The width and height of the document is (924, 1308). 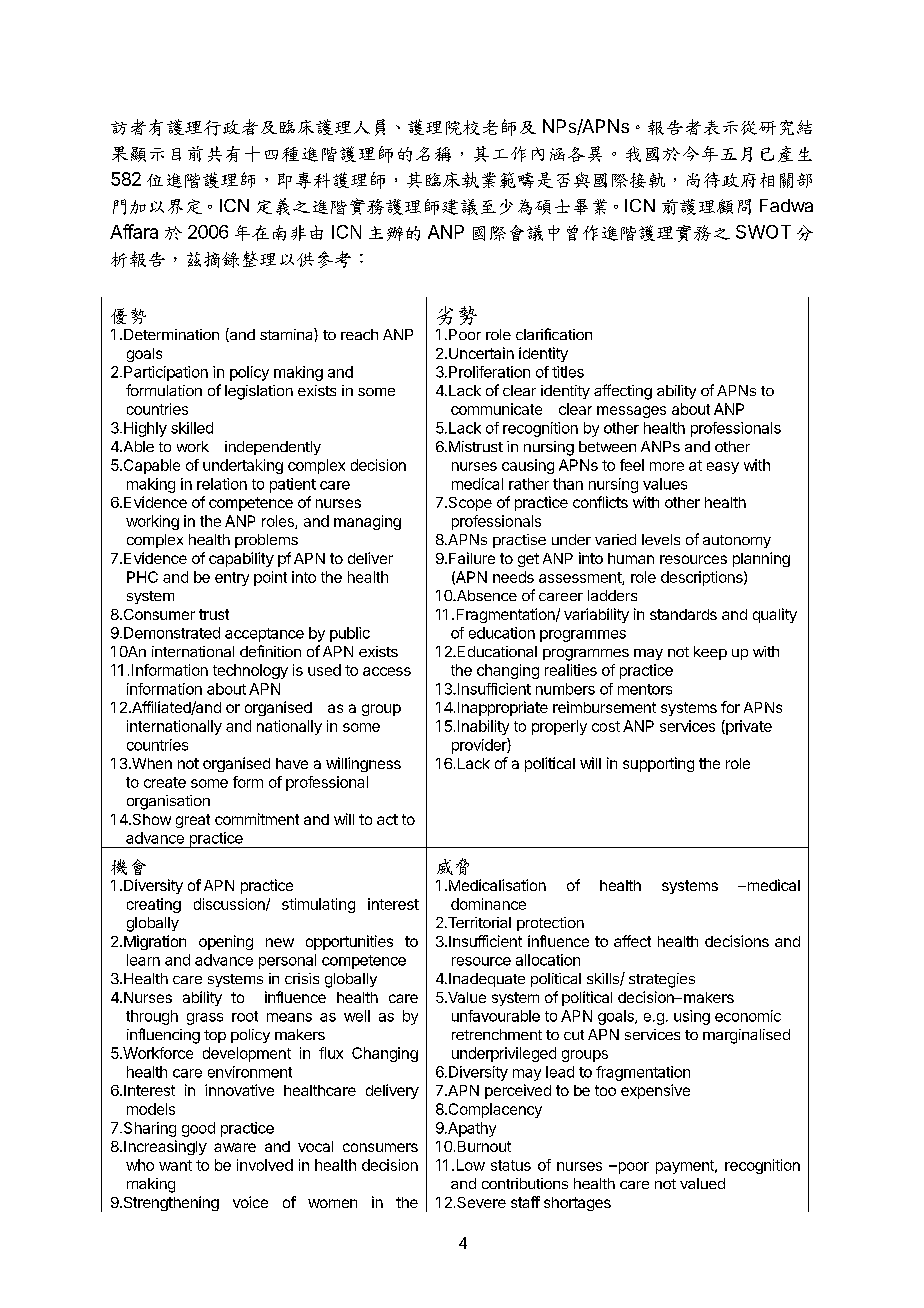 I want to click on strategies, so click(x=662, y=980).
